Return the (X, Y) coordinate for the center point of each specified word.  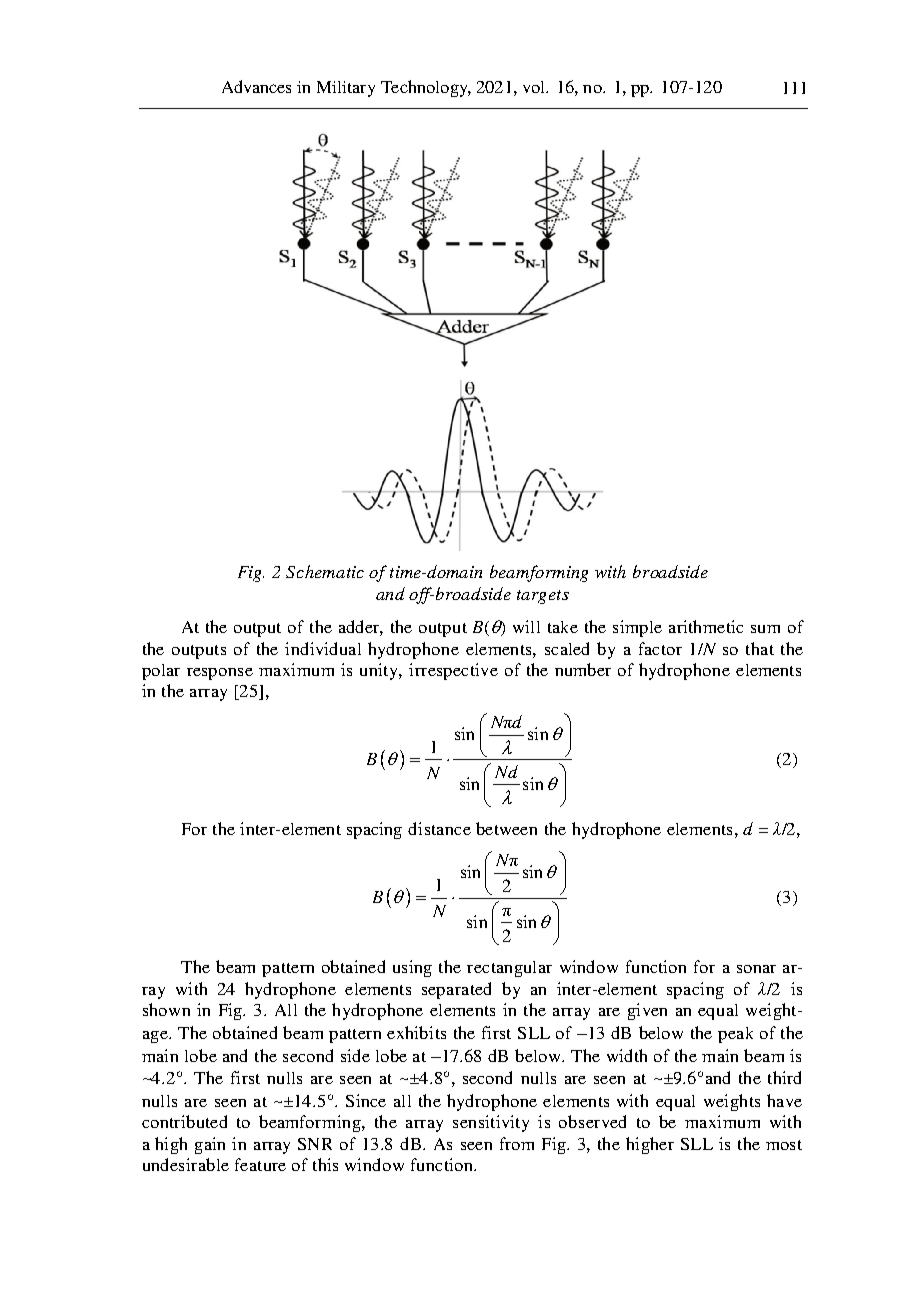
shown (166, 1009)
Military (346, 89)
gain (210, 1145)
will (526, 626)
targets (543, 597)
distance (439, 828)
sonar (756, 969)
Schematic (325, 571)
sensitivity (491, 1123)
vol (535, 87)
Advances (256, 86)
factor (660, 648)
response (220, 674)
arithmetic (706, 626)
